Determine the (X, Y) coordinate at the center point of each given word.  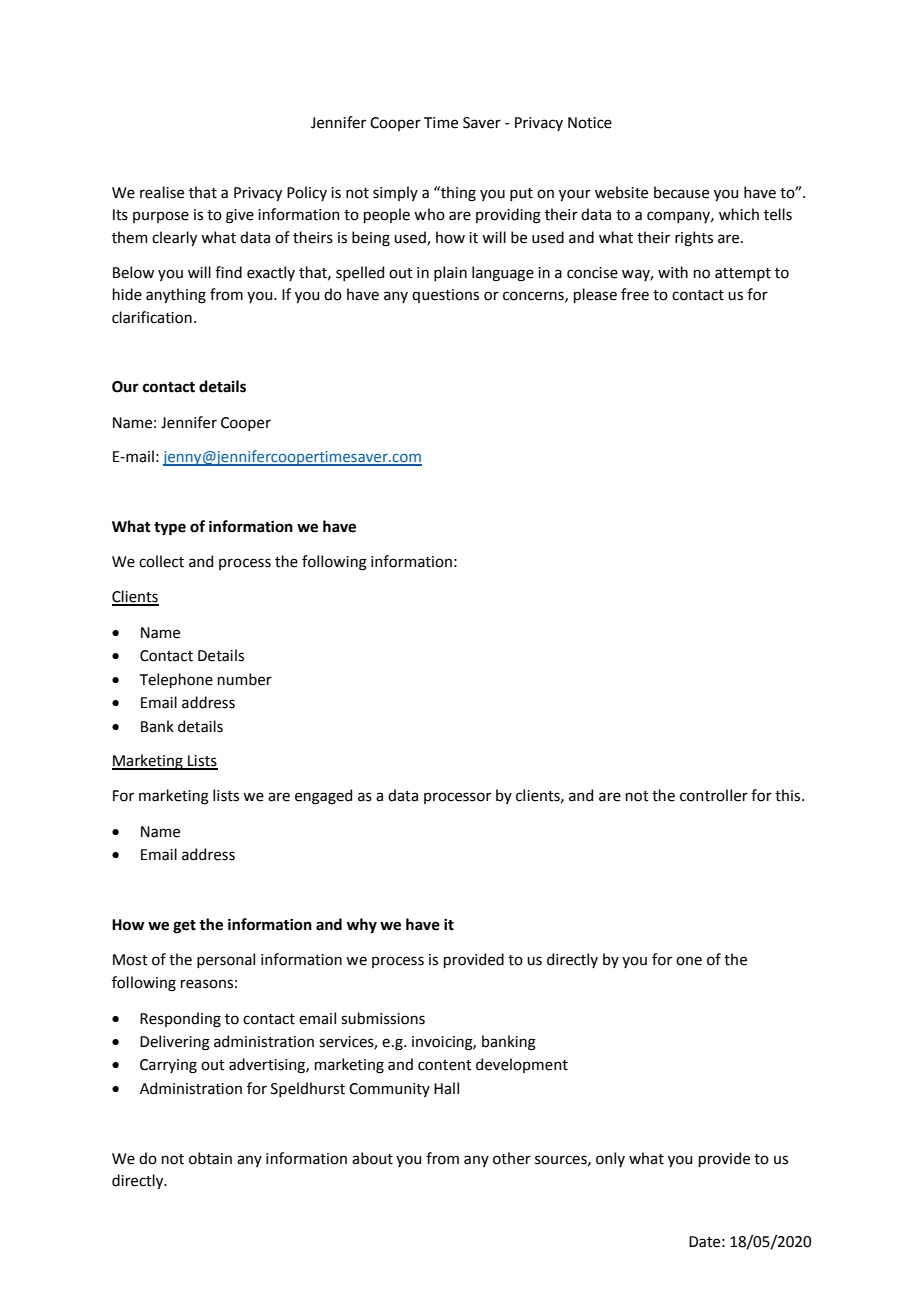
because (681, 192)
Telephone (176, 680)
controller (714, 795)
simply (395, 193)
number (245, 679)
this (789, 795)
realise (162, 192)
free (635, 294)
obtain (210, 1158)
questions (445, 296)
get (184, 927)
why (362, 925)
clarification (152, 317)
